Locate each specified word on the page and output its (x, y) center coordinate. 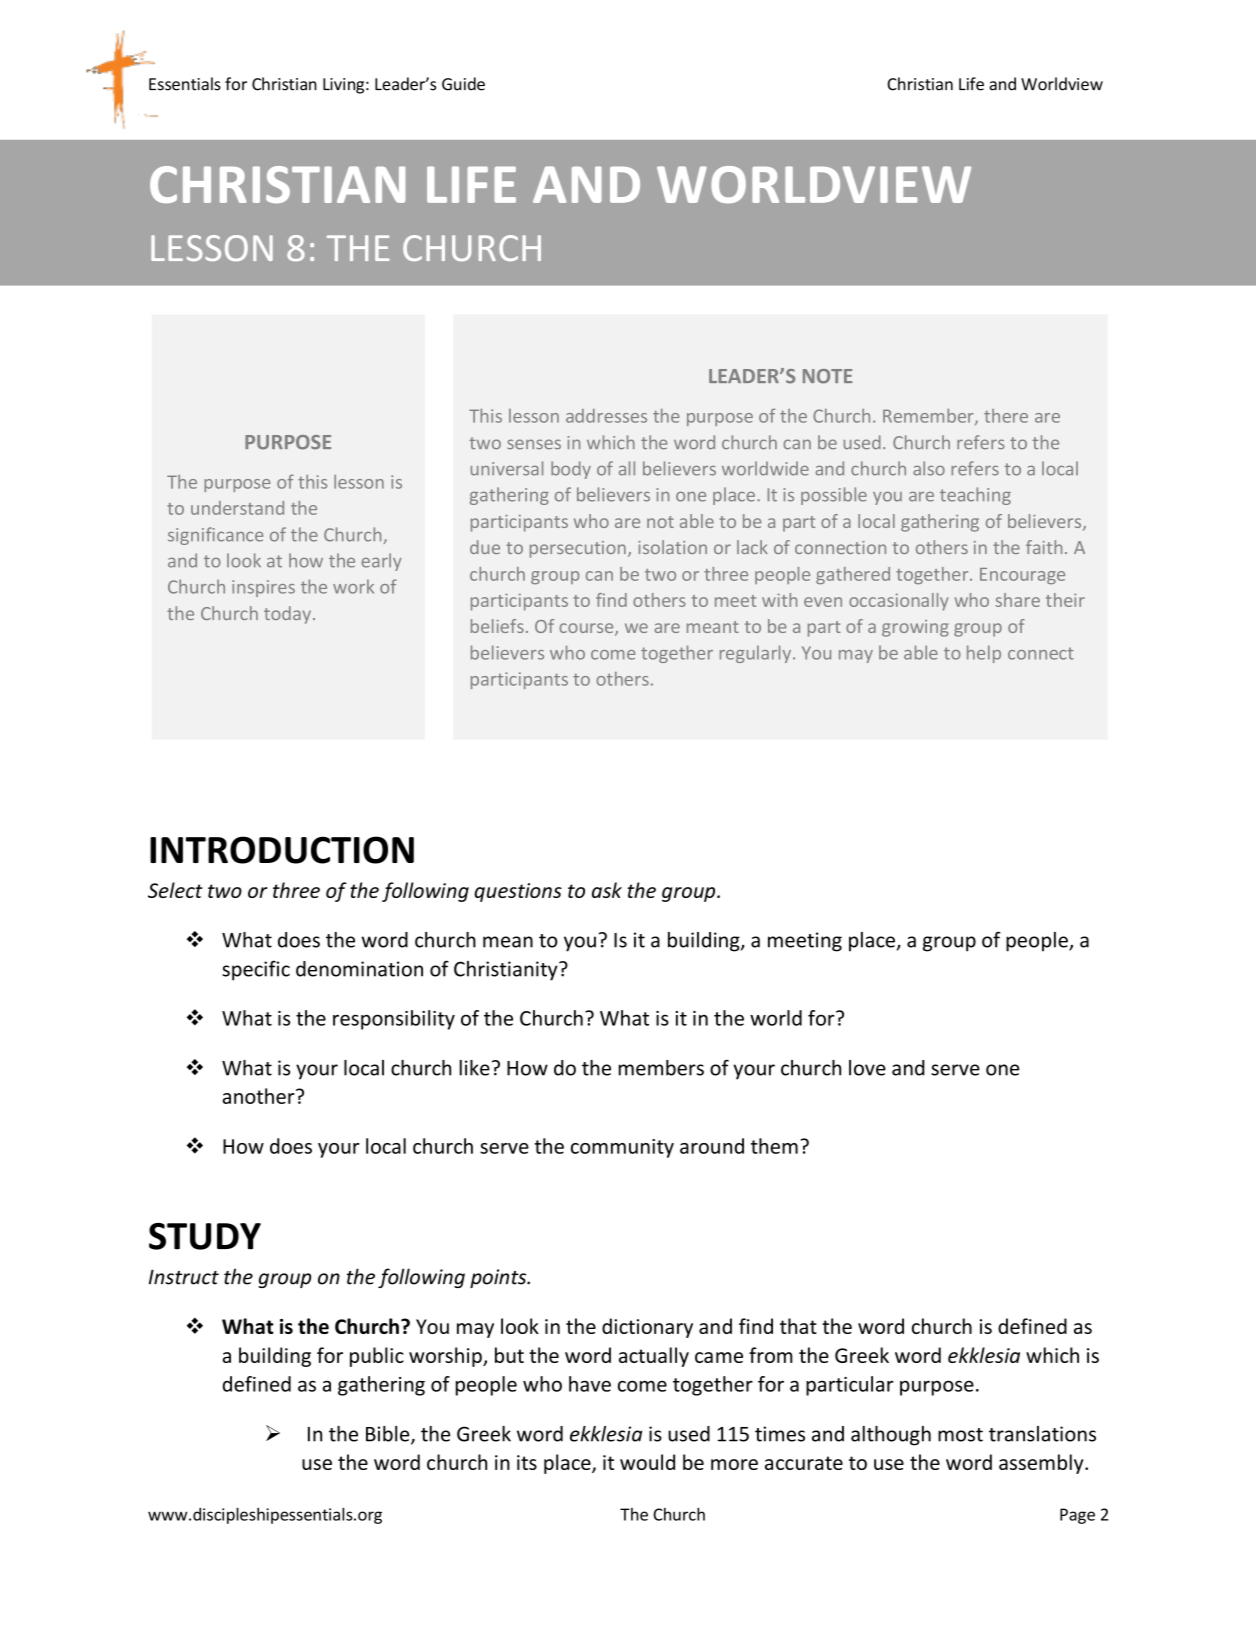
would (647, 1462)
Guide (463, 84)
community (622, 1148)
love (867, 1068)
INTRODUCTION (282, 850)
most (960, 1435)
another (260, 1096)
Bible (389, 1435)
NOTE (827, 376)
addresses (606, 416)
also (929, 468)
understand (237, 508)
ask (607, 890)
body (571, 470)
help (984, 654)
